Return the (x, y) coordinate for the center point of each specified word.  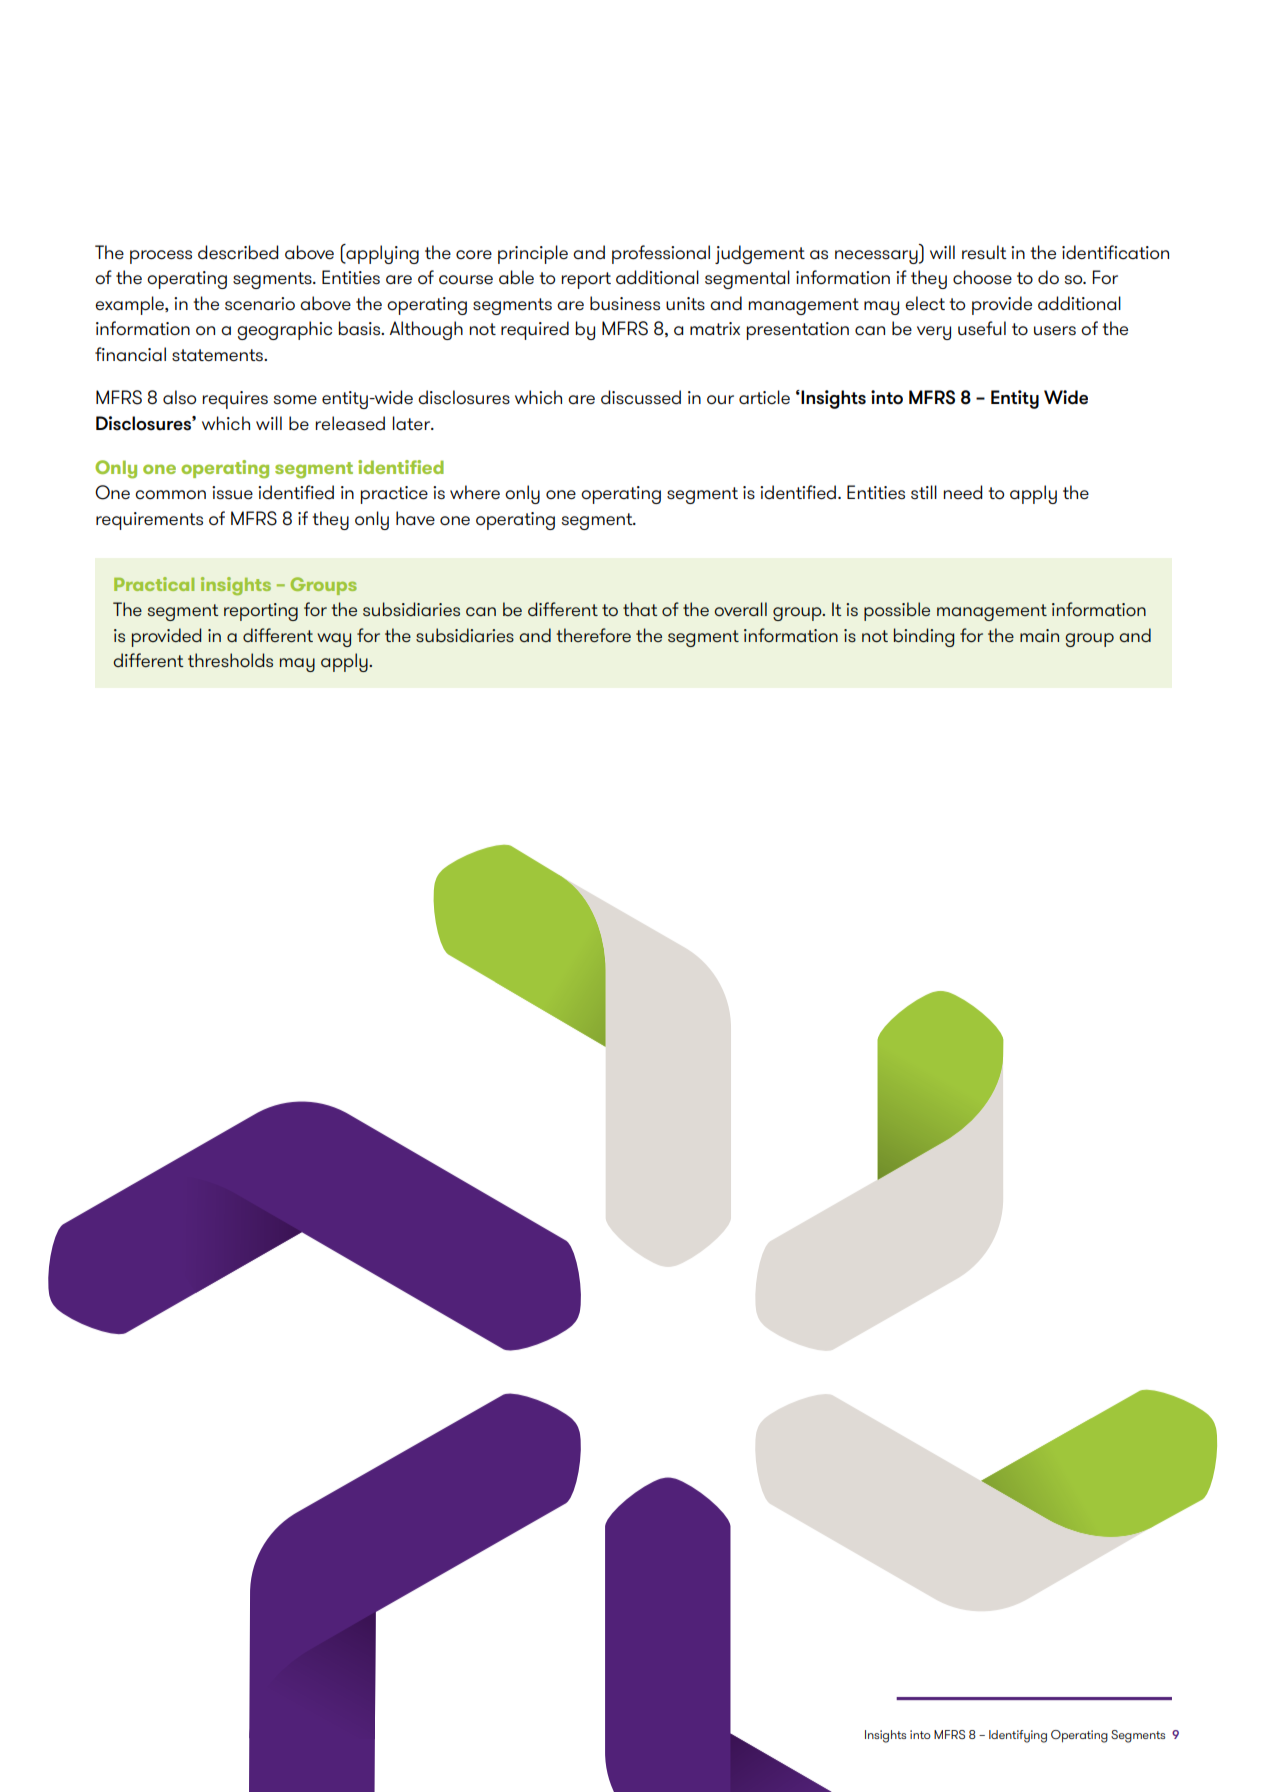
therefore (594, 635)
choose (982, 277)
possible (897, 611)
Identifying (1018, 1736)
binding (924, 637)
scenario (260, 304)
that (640, 609)
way (334, 640)
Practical (154, 584)
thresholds (230, 660)
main (1039, 635)
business (625, 303)
